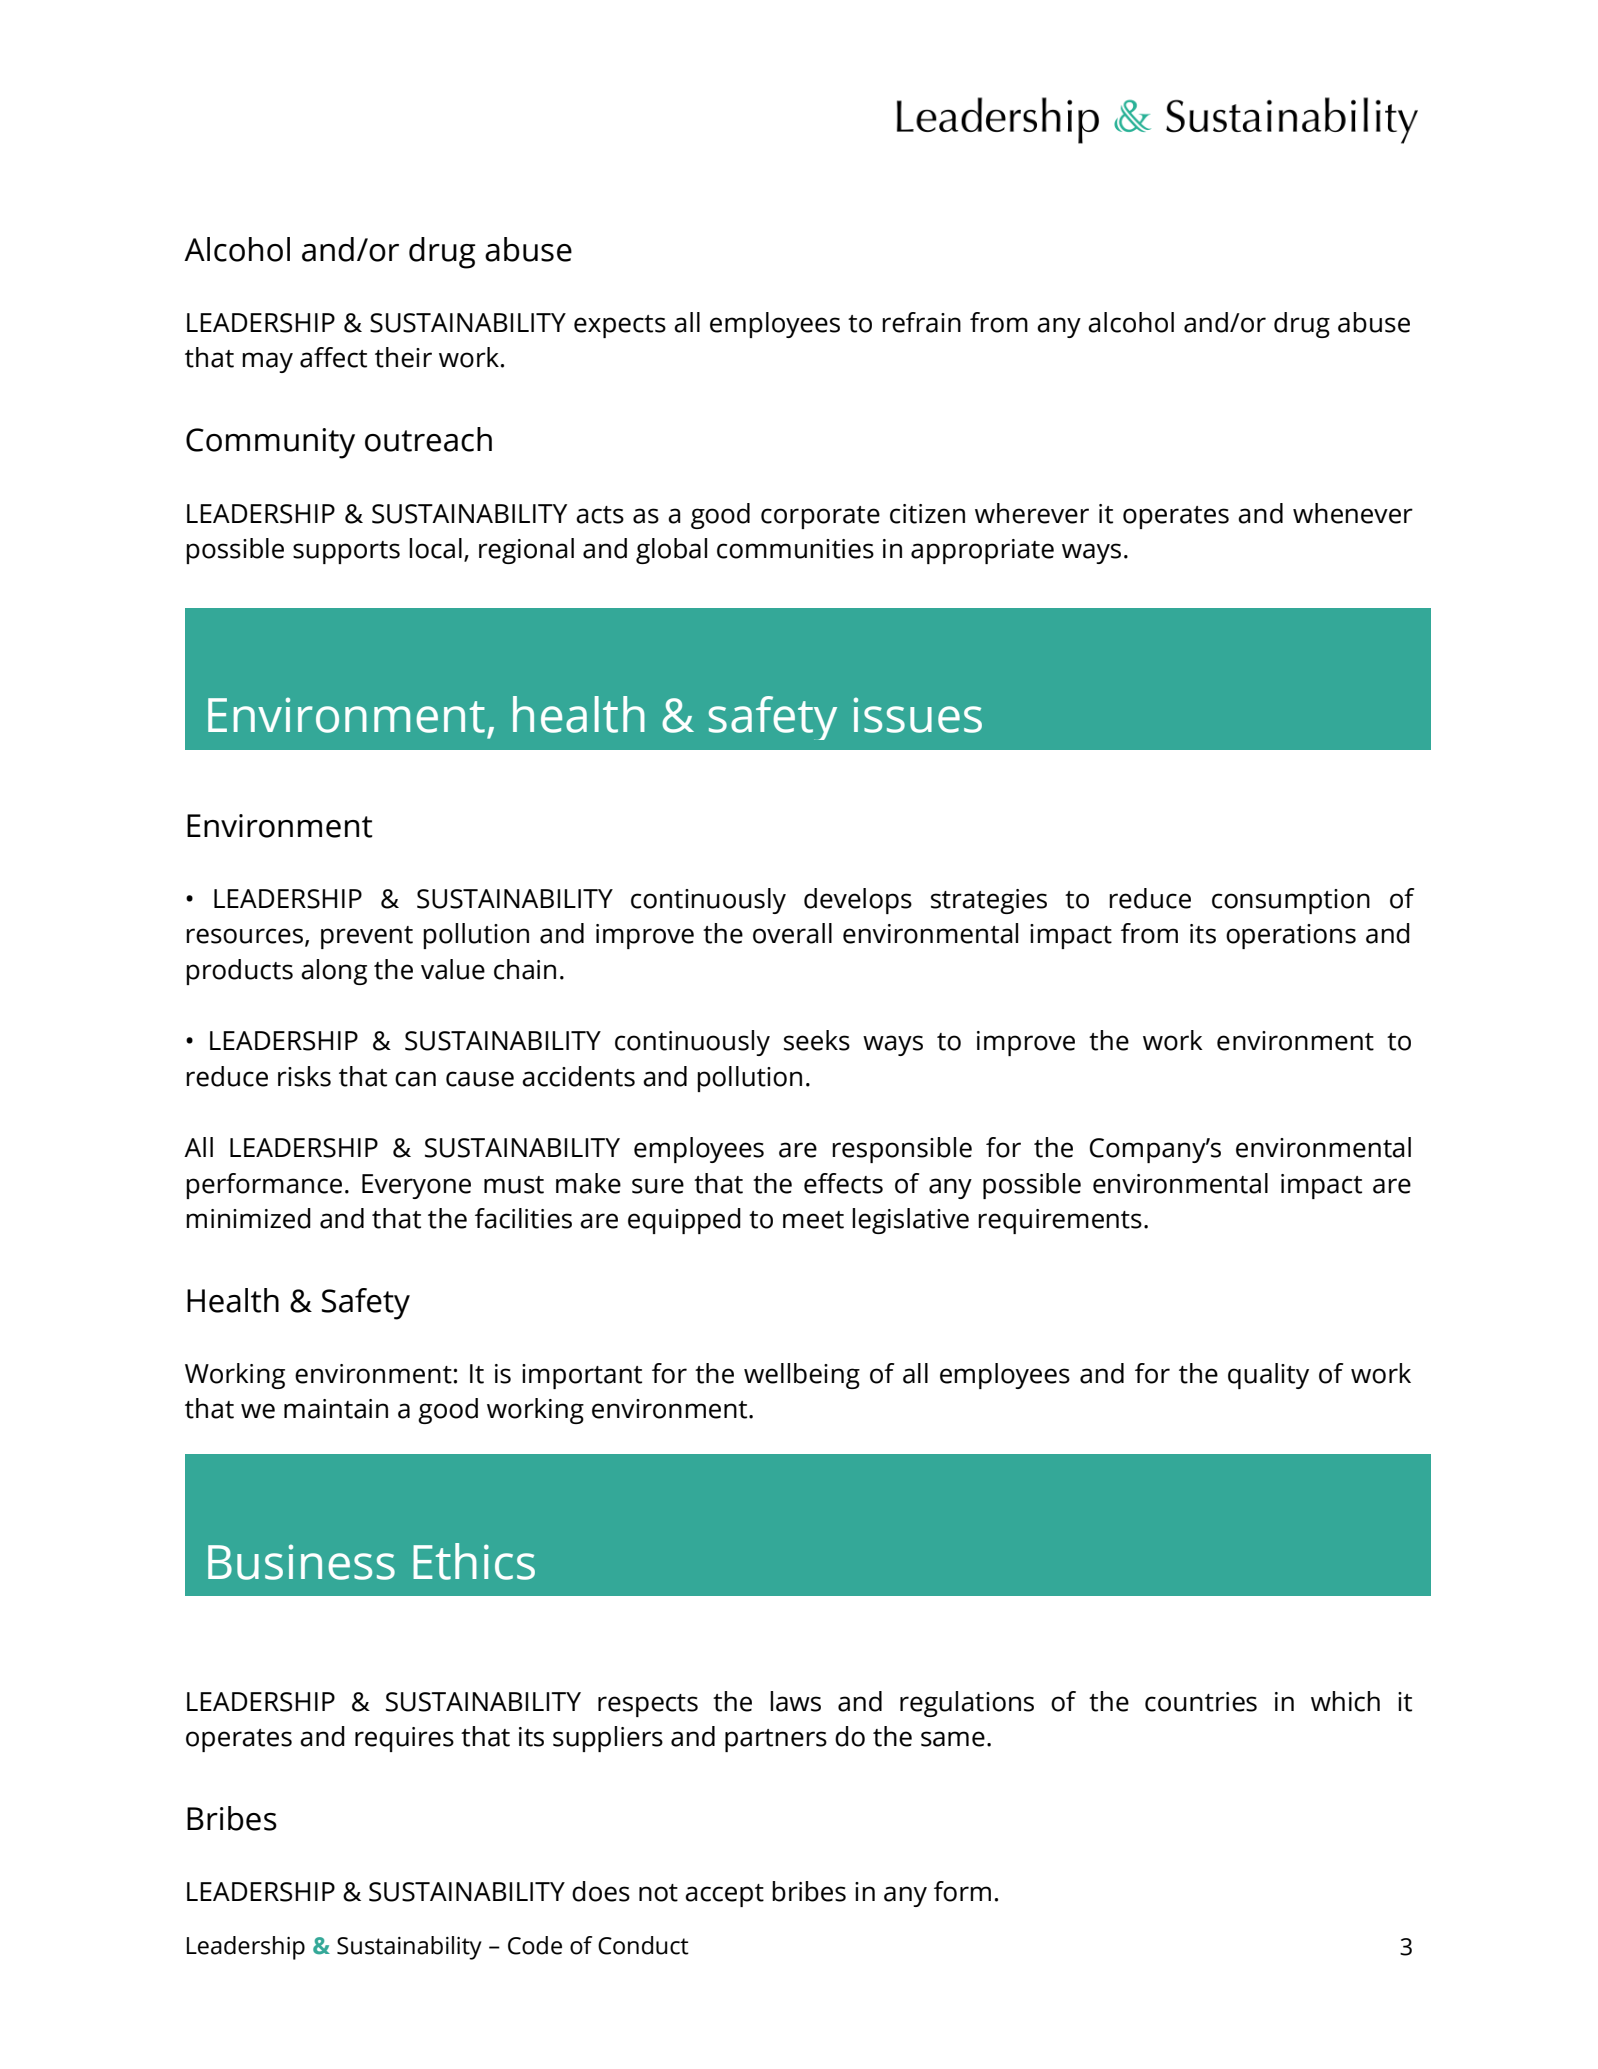 The width and height of the screenshot is (1598, 2069). What do you see at coordinates (1201, 1702) in the screenshot?
I see `countries` at bounding box center [1201, 1702].
